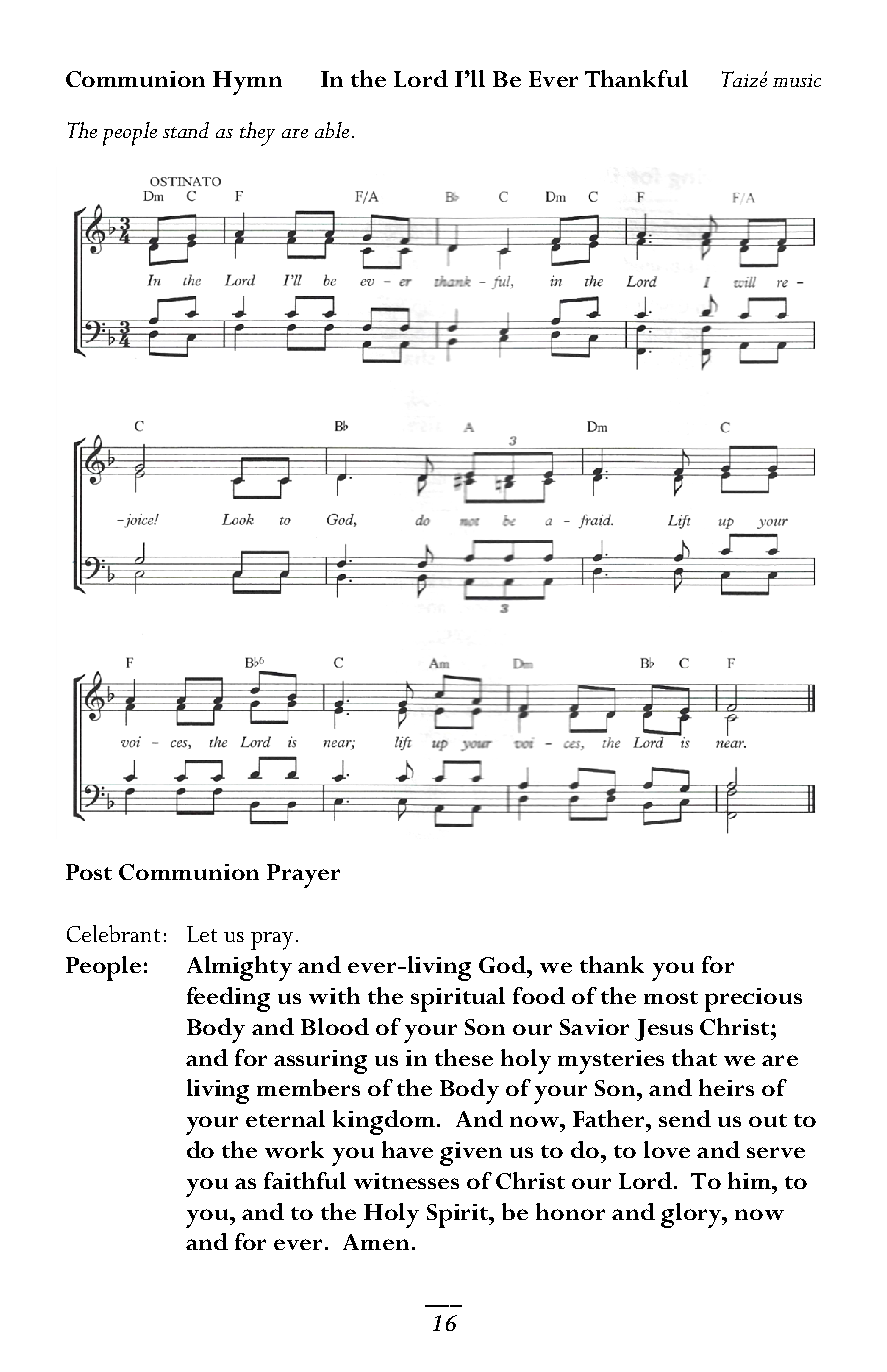 The image size is (887, 1372). I want to click on Post, so click(89, 872).
